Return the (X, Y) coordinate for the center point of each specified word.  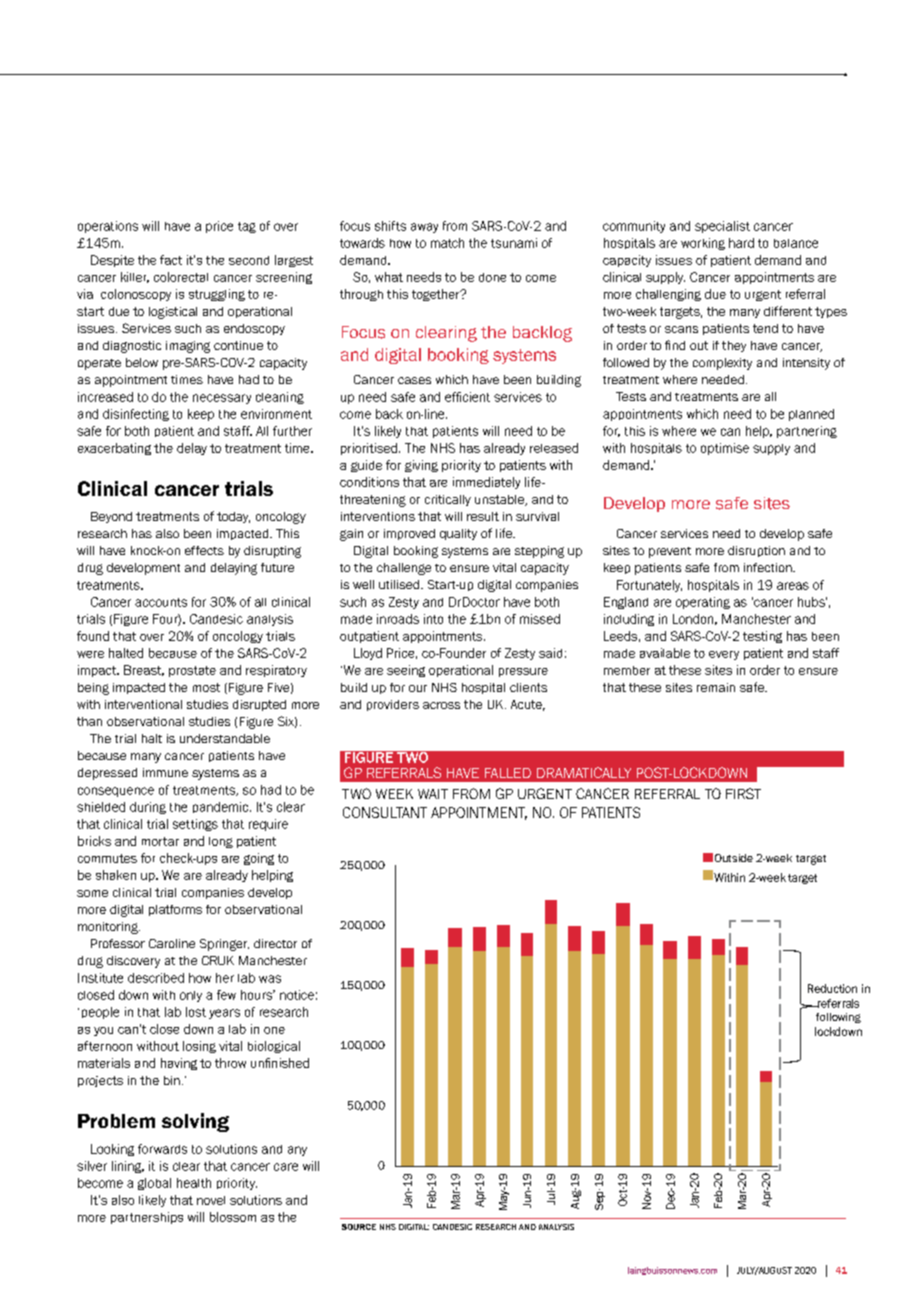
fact (171, 260)
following (838, 1018)
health (194, 1183)
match (447, 243)
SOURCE (359, 1227)
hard (741, 243)
